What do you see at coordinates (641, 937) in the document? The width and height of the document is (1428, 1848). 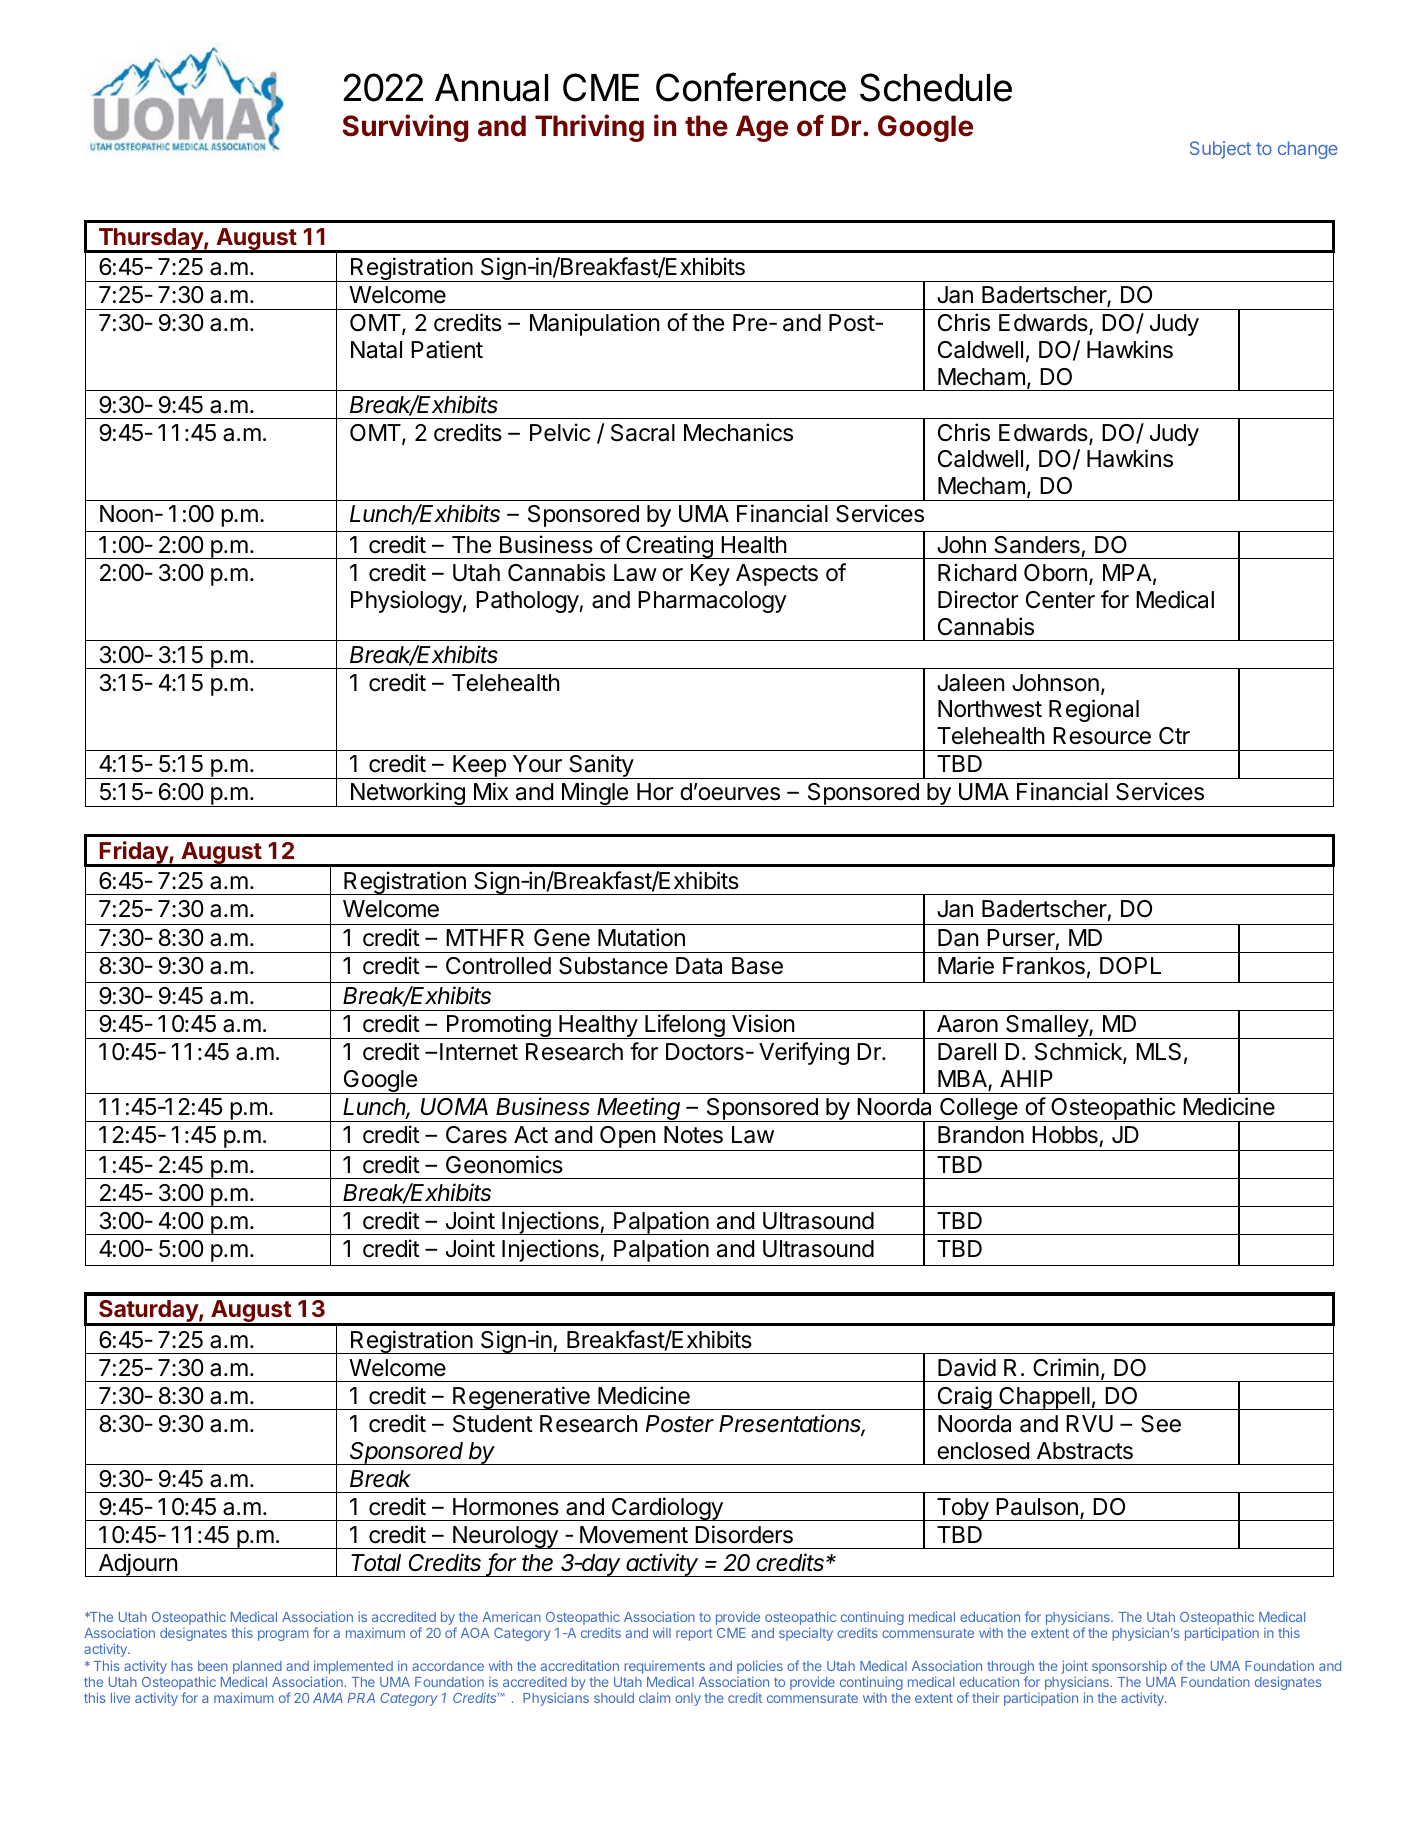 I see `Mutation` at bounding box center [641, 937].
